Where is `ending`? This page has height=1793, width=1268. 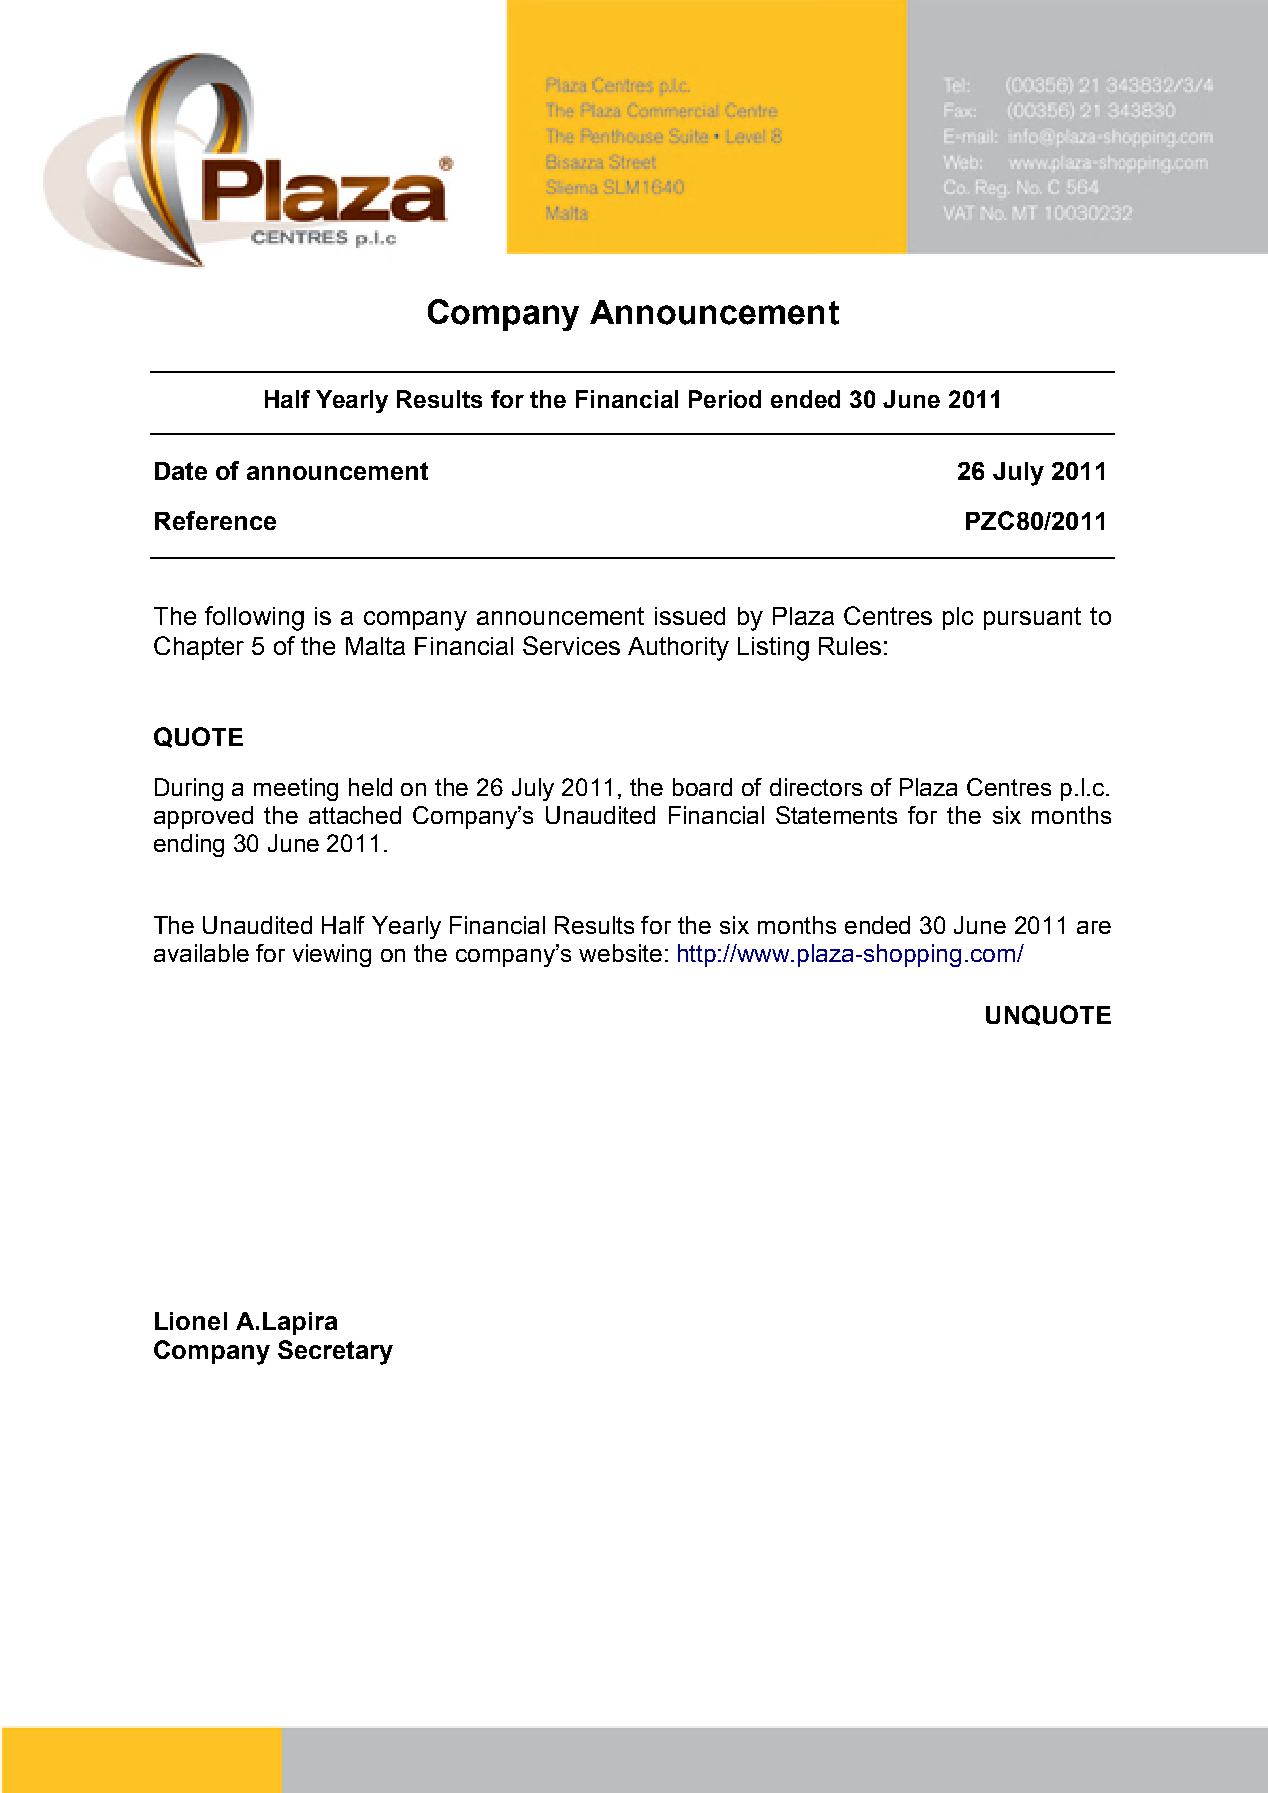
ending is located at coordinates (189, 845).
